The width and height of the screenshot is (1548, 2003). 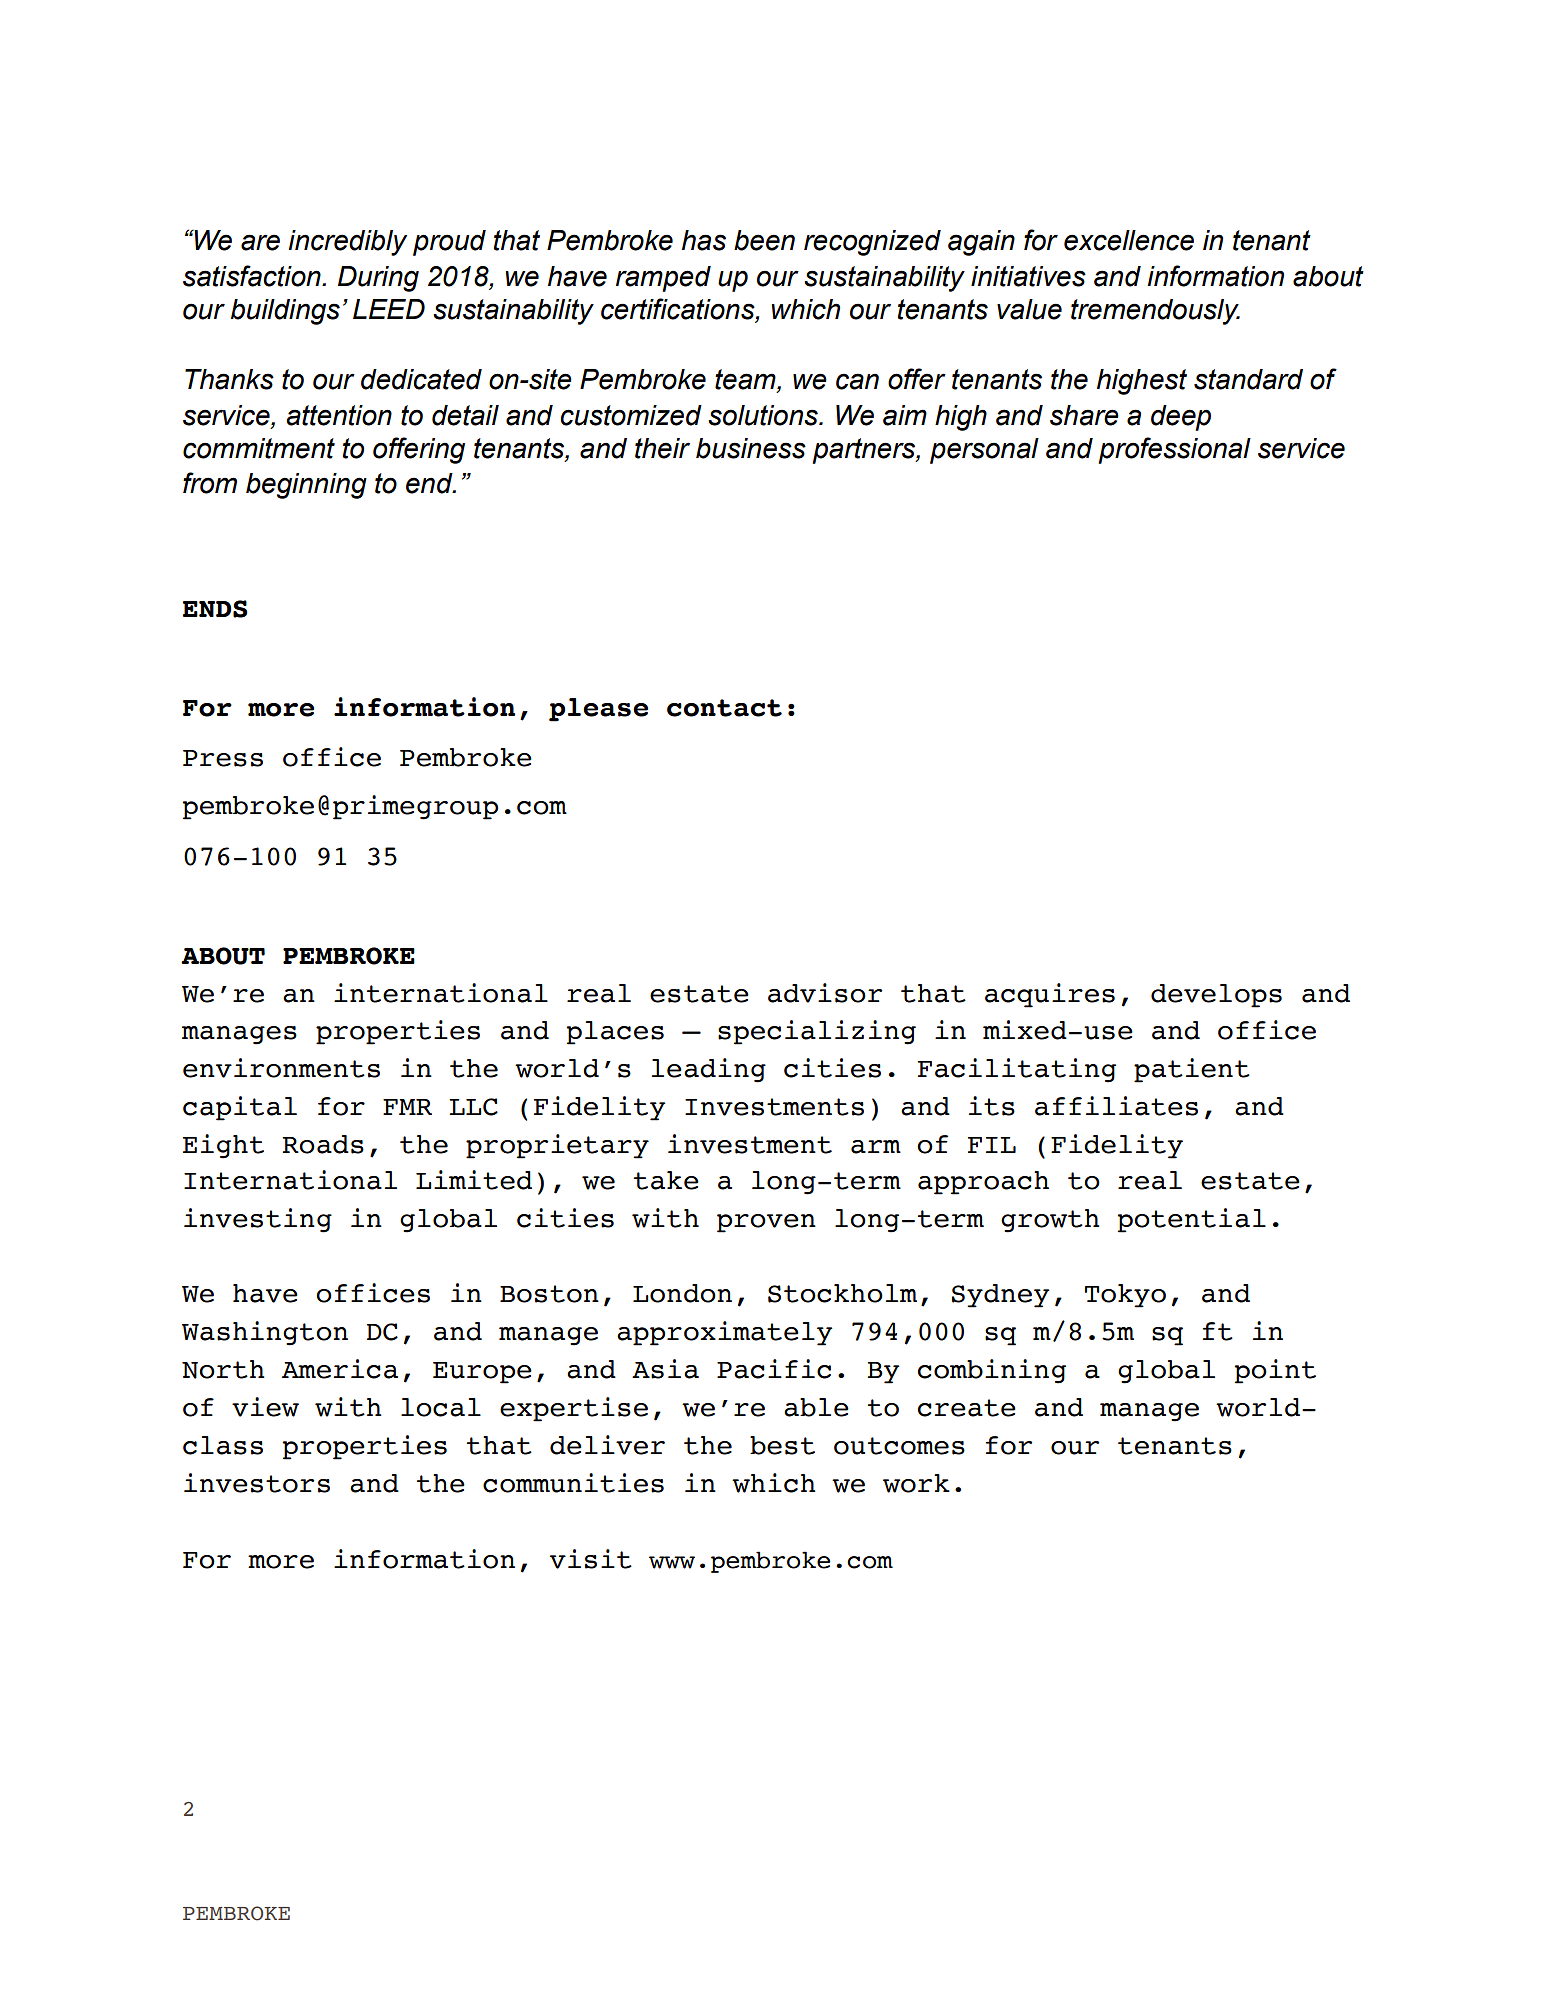 What do you see at coordinates (1155, 312) in the screenshot?
I see `tremendously` at bounding box center [1155, 312].
